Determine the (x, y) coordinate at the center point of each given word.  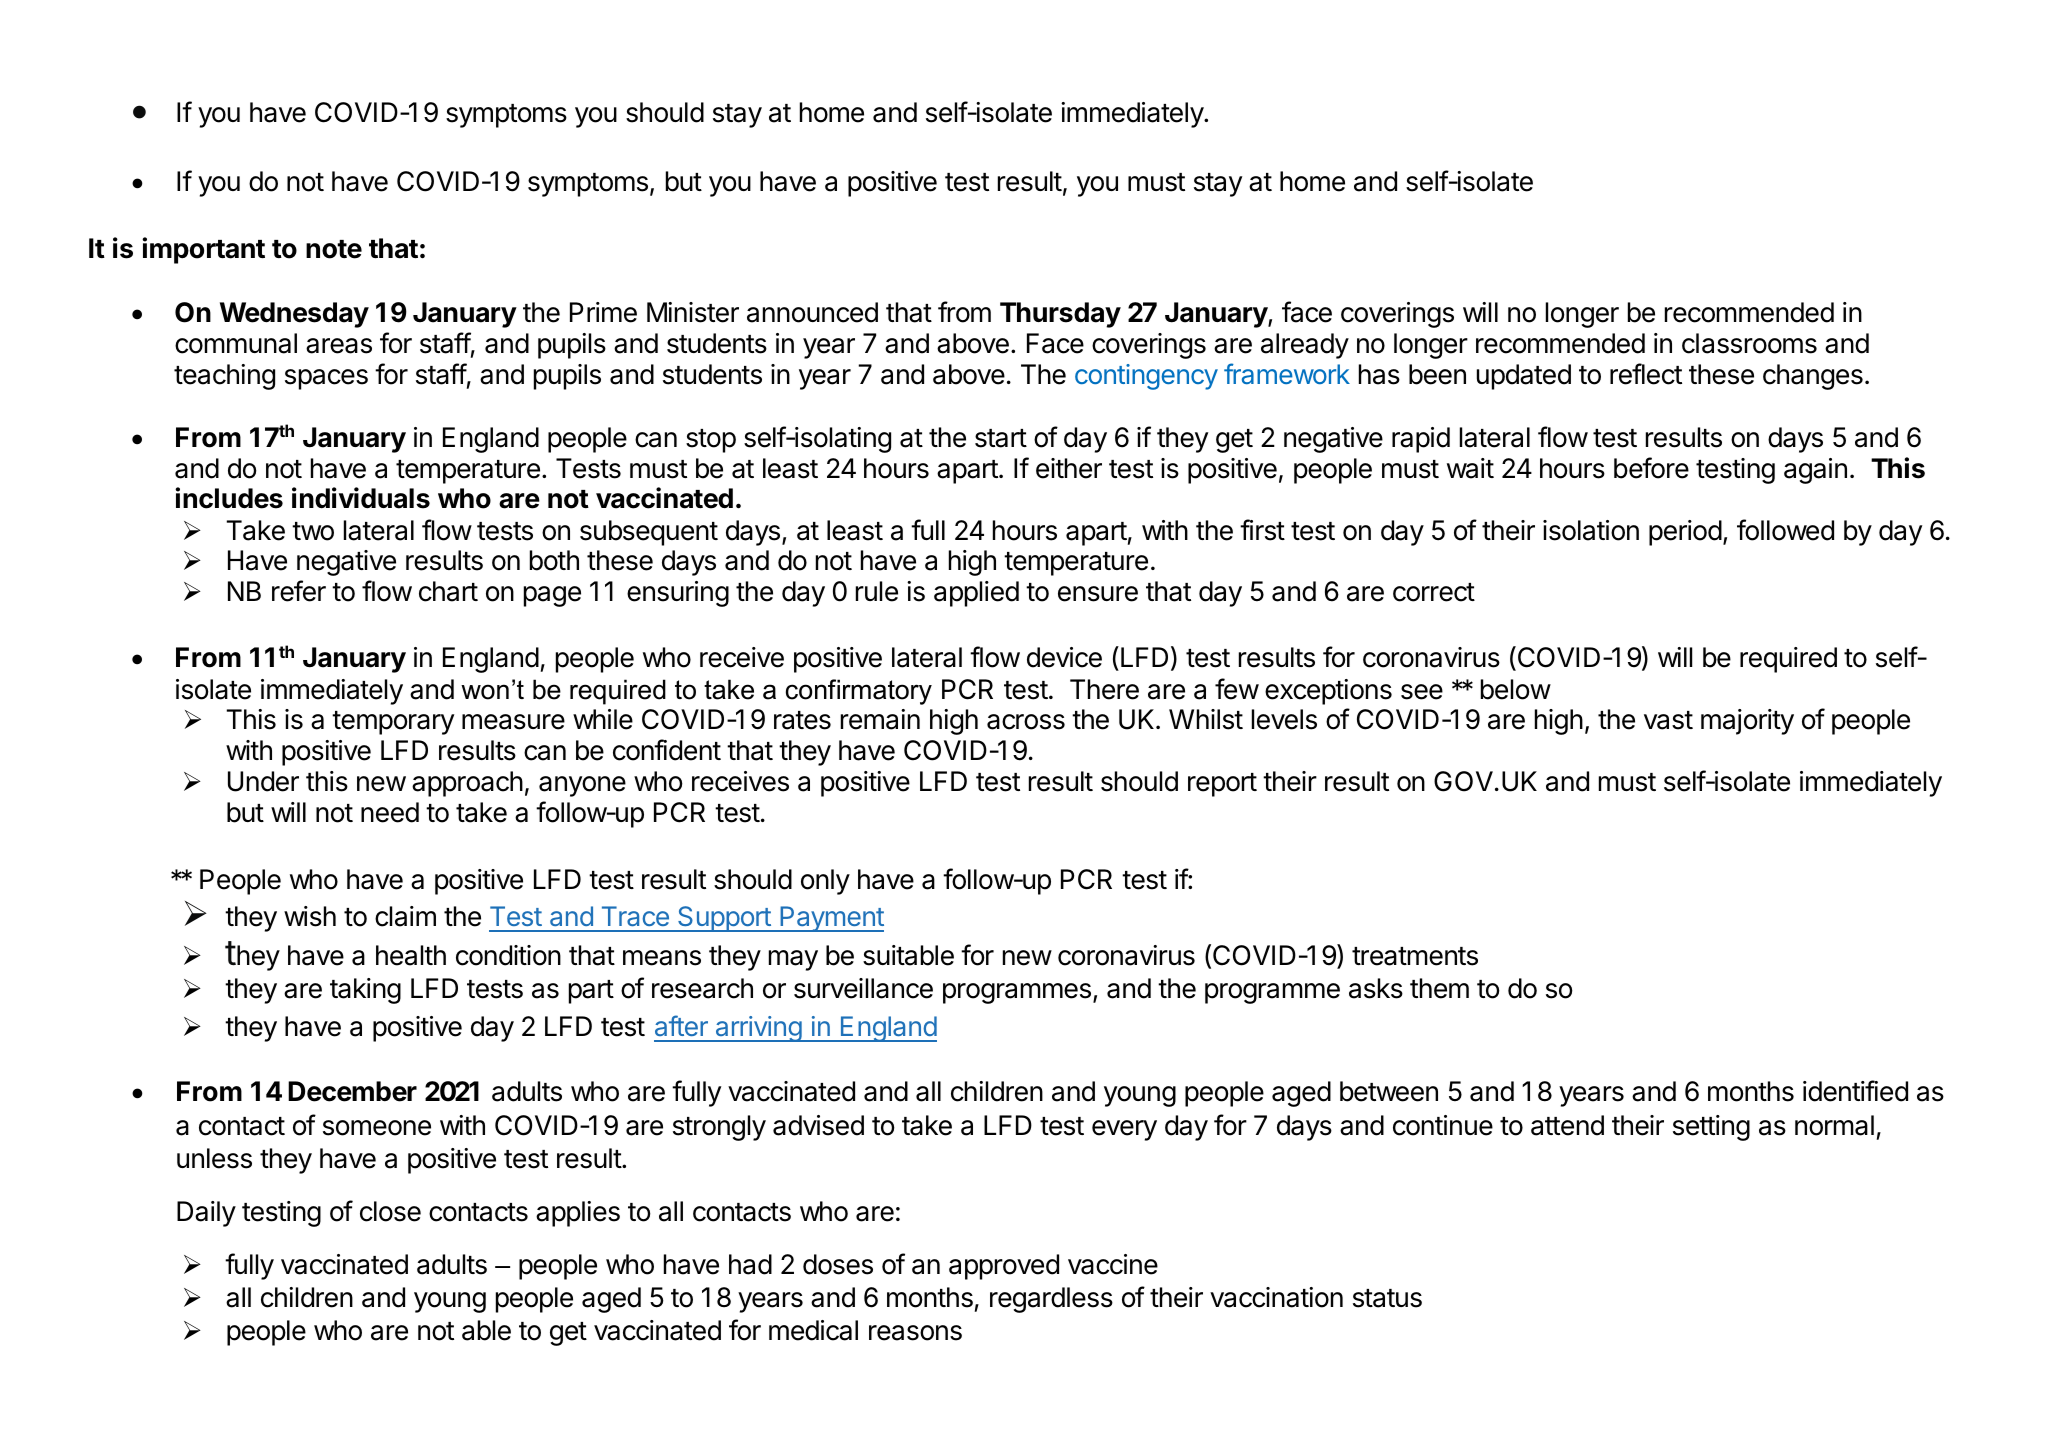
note (334, 249)
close (390, 1211)
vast (1668, 720)
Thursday (1060, 315)
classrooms (1749, 343)
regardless (1051, 1300)
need (390, 812)
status (1387, 1298)
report (1222, 785)
